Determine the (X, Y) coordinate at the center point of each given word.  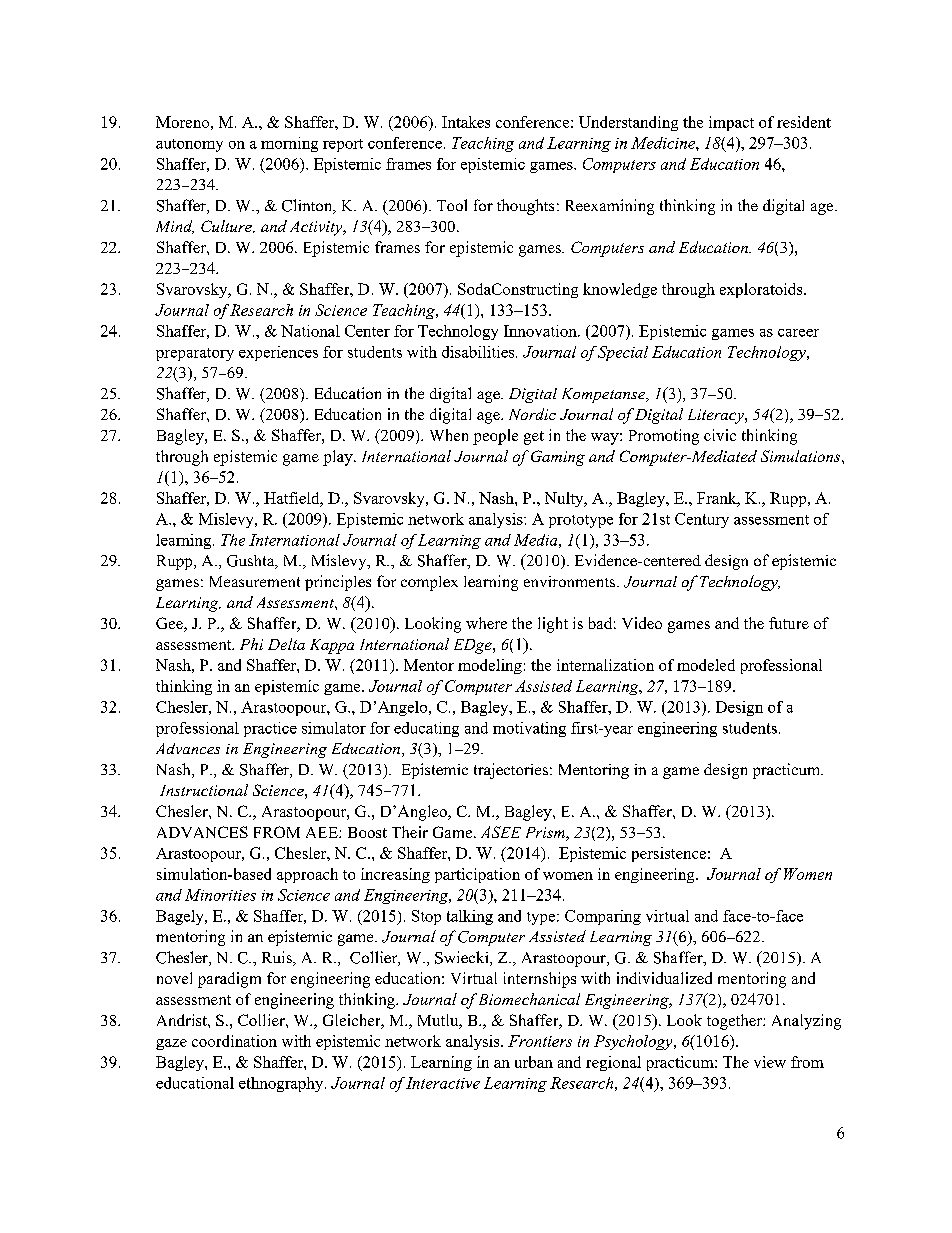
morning (289, 144)
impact (731, 123)
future (789, 623)
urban (534, 1062)
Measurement (255, 581)
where (486, 623)
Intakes (466, 122)
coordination (234, 1041)
